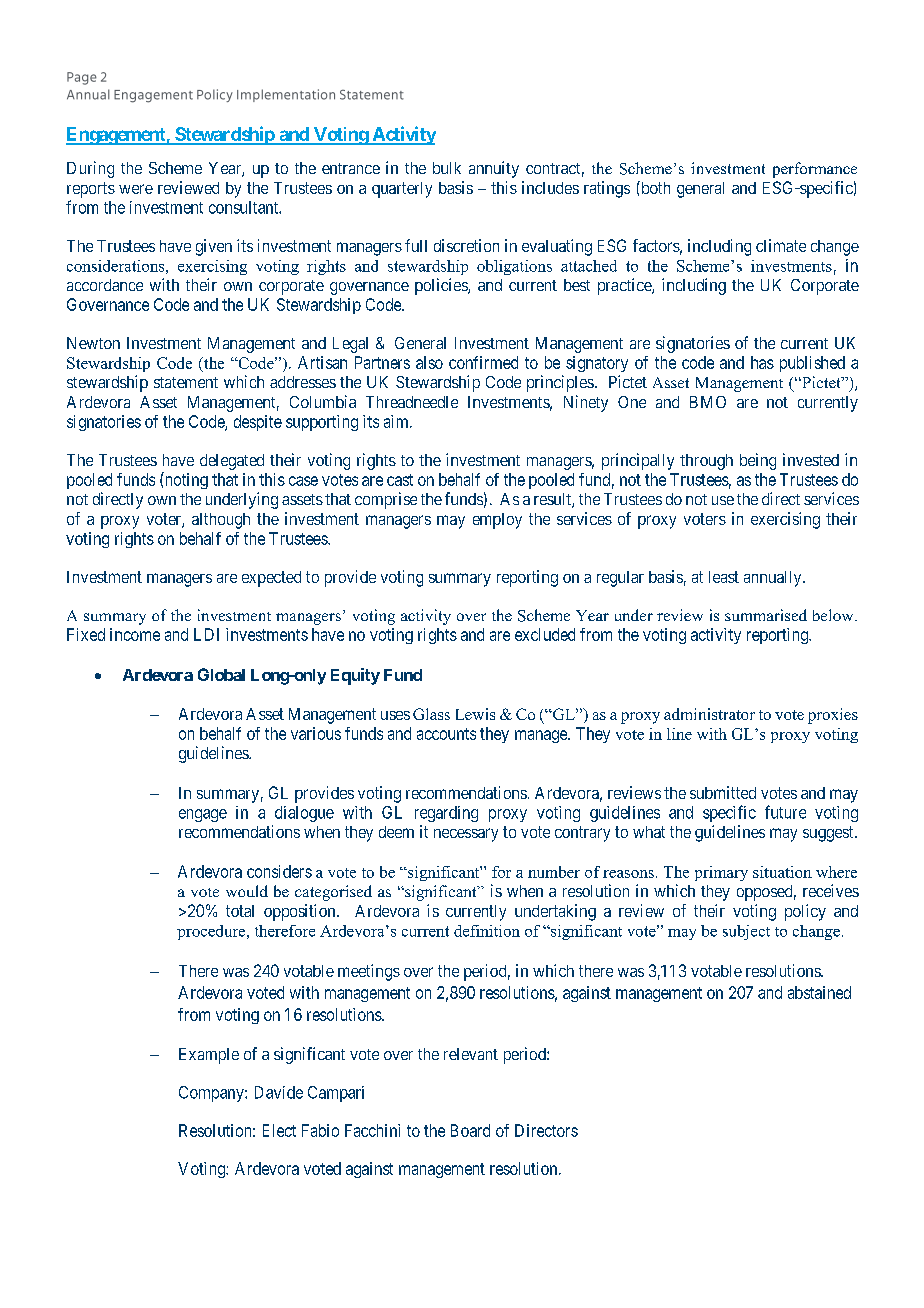  Describe the element at coordinates (446, 814) in the screenshot. I see `regarding` at that location.
